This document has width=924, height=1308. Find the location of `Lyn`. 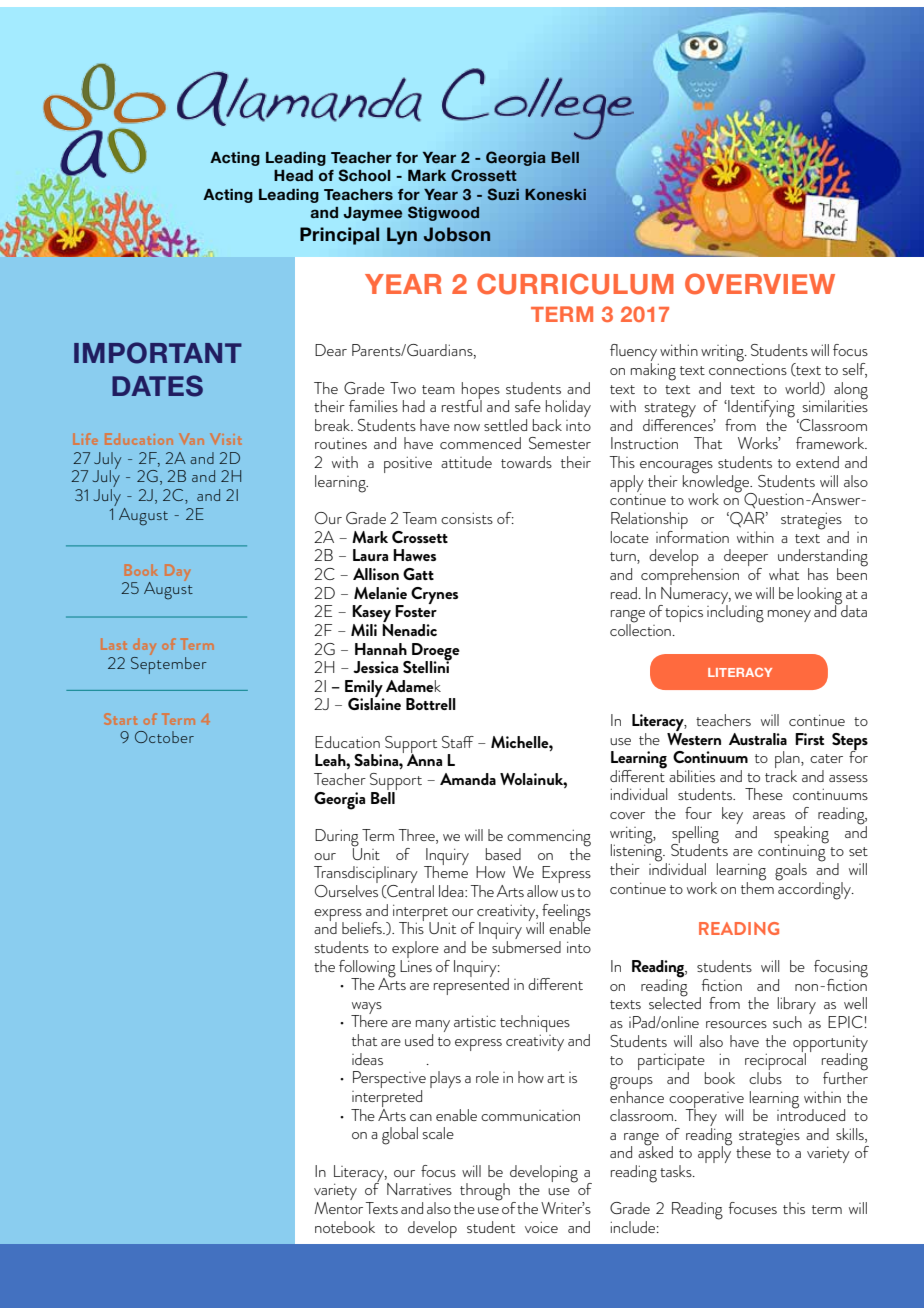

Lyn is located at coordinates (402, 236).
